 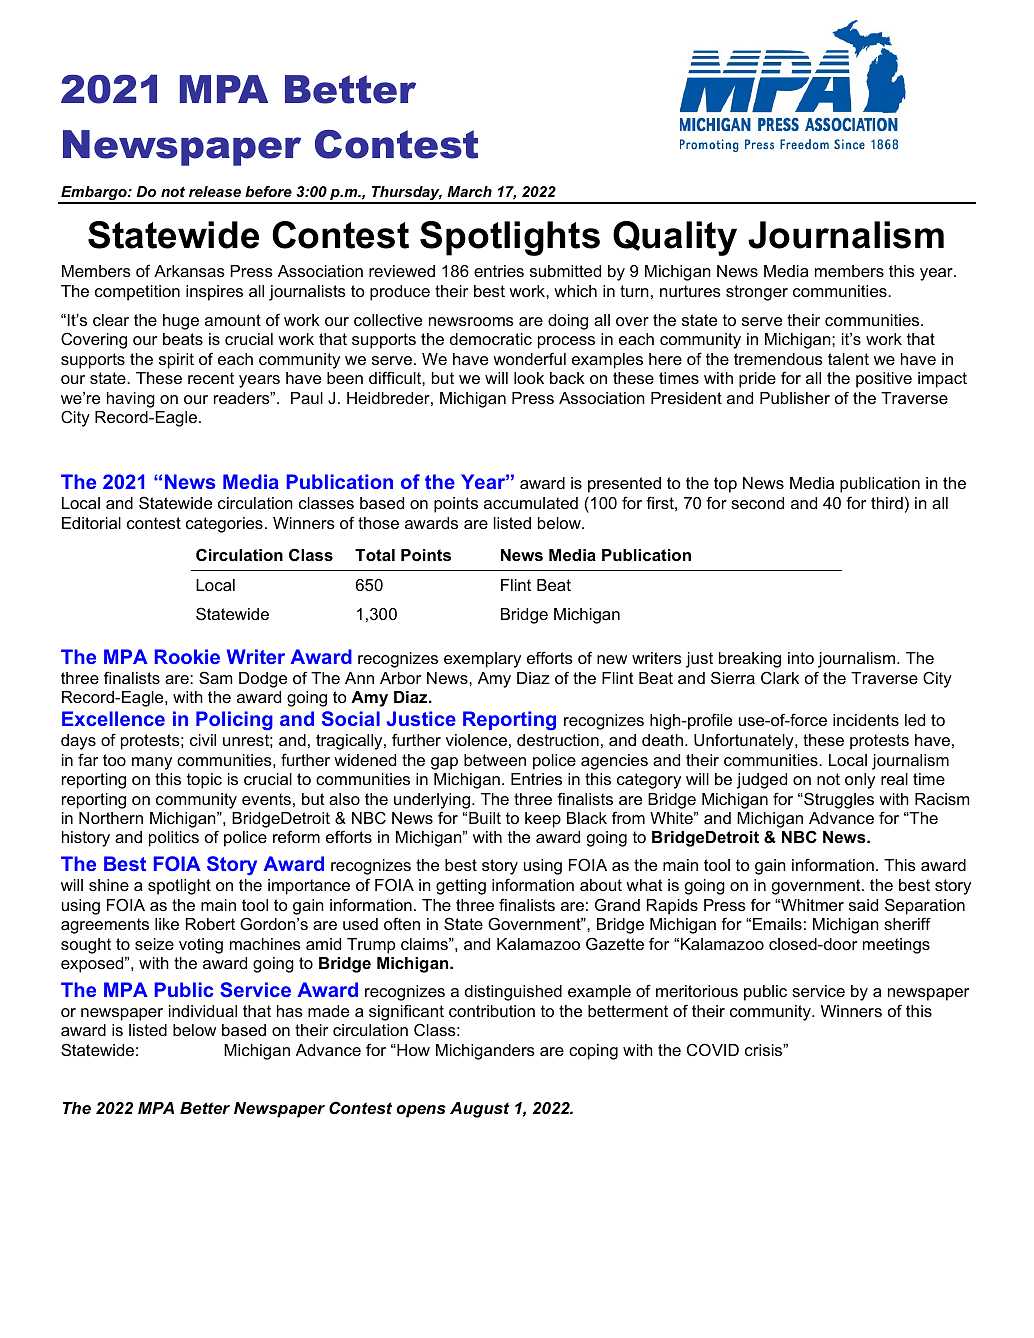 I want to click on individual, so click(x=203, y=1011).
